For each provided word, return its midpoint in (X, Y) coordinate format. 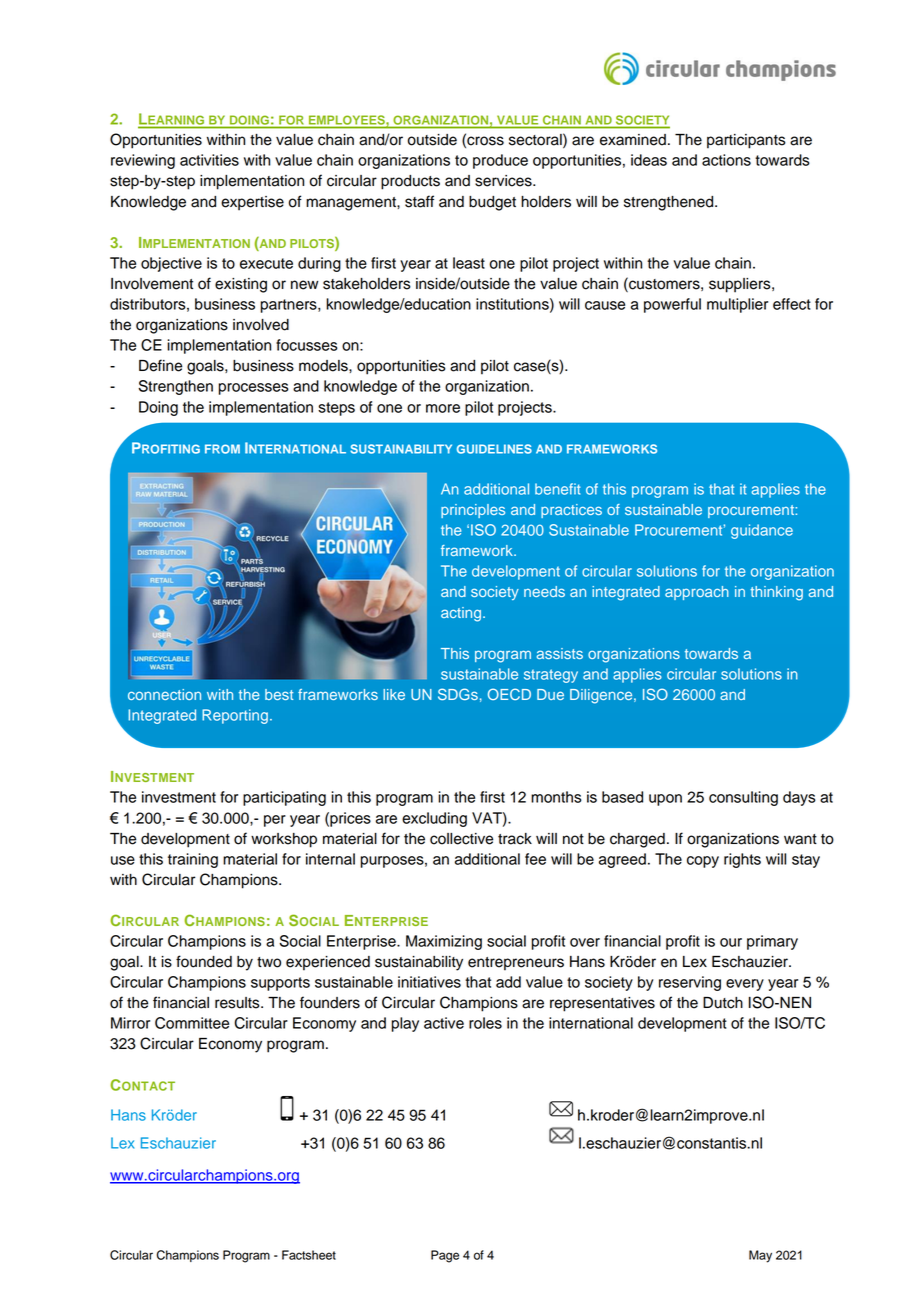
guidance (762, 531)
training (193, 860)
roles (485, 1023)
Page (445, 1256)
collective (461, 839)
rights (742, 860)
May (760, 1256)
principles (473, 511)
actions (726, 160)
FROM (222, 449)
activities (209, 160)
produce (500, 161)
